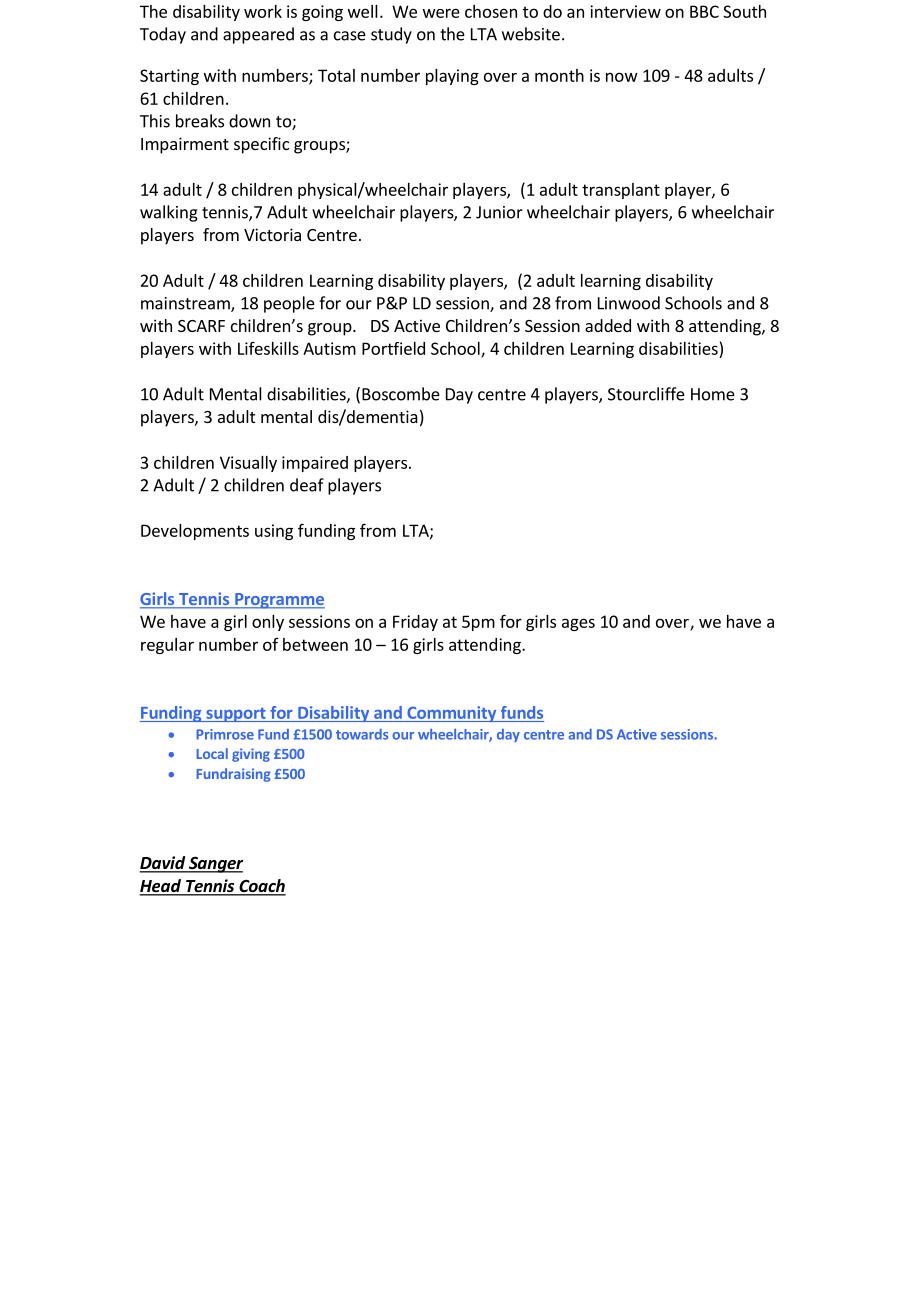  I want to click on Home, so click(713, 394).
